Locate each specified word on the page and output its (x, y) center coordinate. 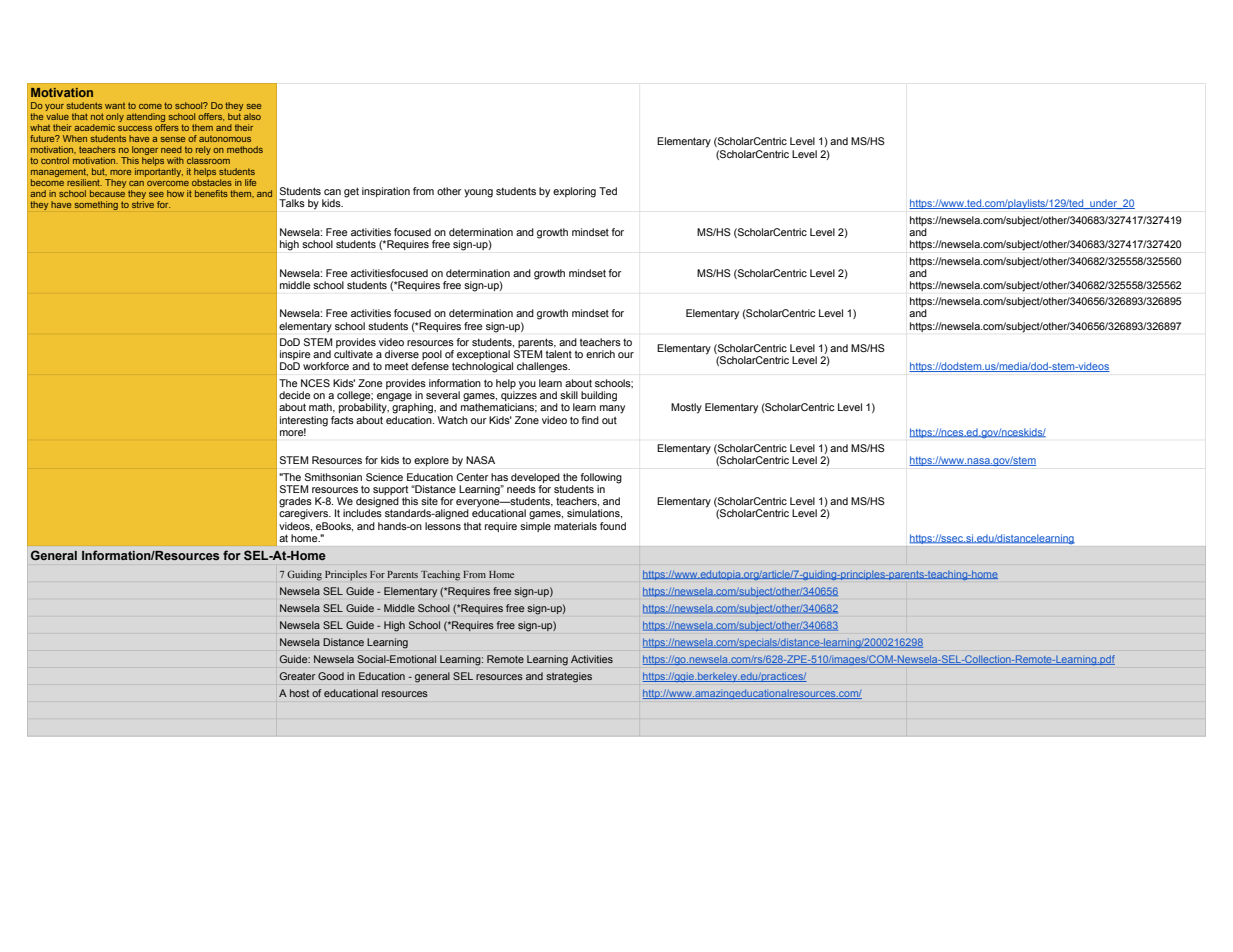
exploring (574, 192)
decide (294, 395)
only (115, 117)
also (252, 116)
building (599, 396)
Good (331, 676)
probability (364, 407)
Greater (297, 676)
